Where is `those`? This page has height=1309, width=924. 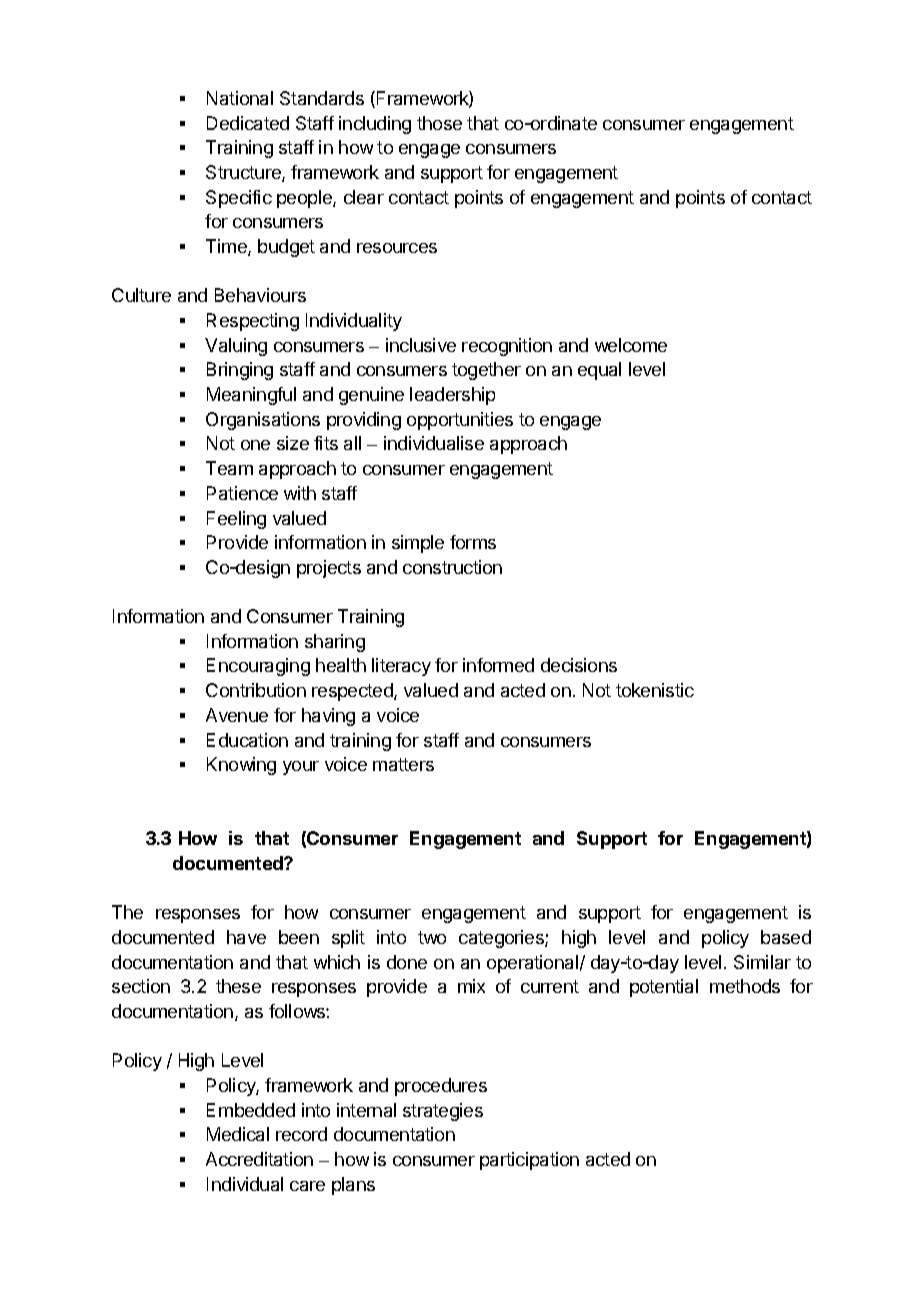 those is located at coordinates (439, 123).
